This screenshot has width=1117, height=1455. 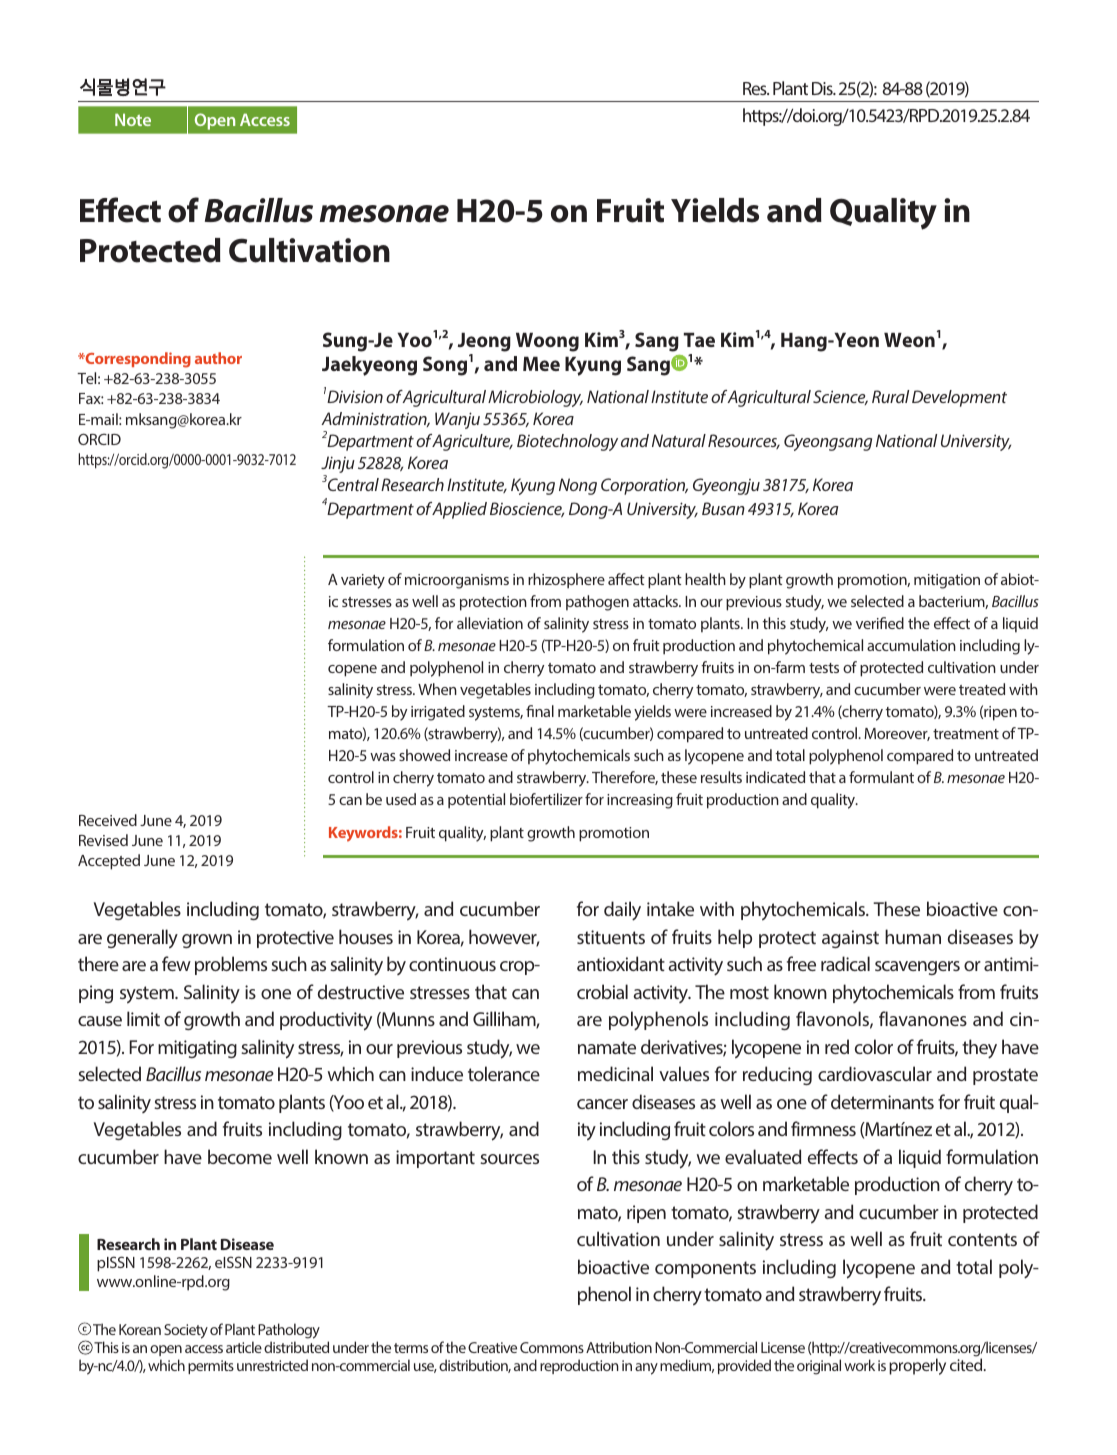 What do you see at coordinates (108, 820) in the screenshot?
I see `Received` at bounding box center [108, 820].
